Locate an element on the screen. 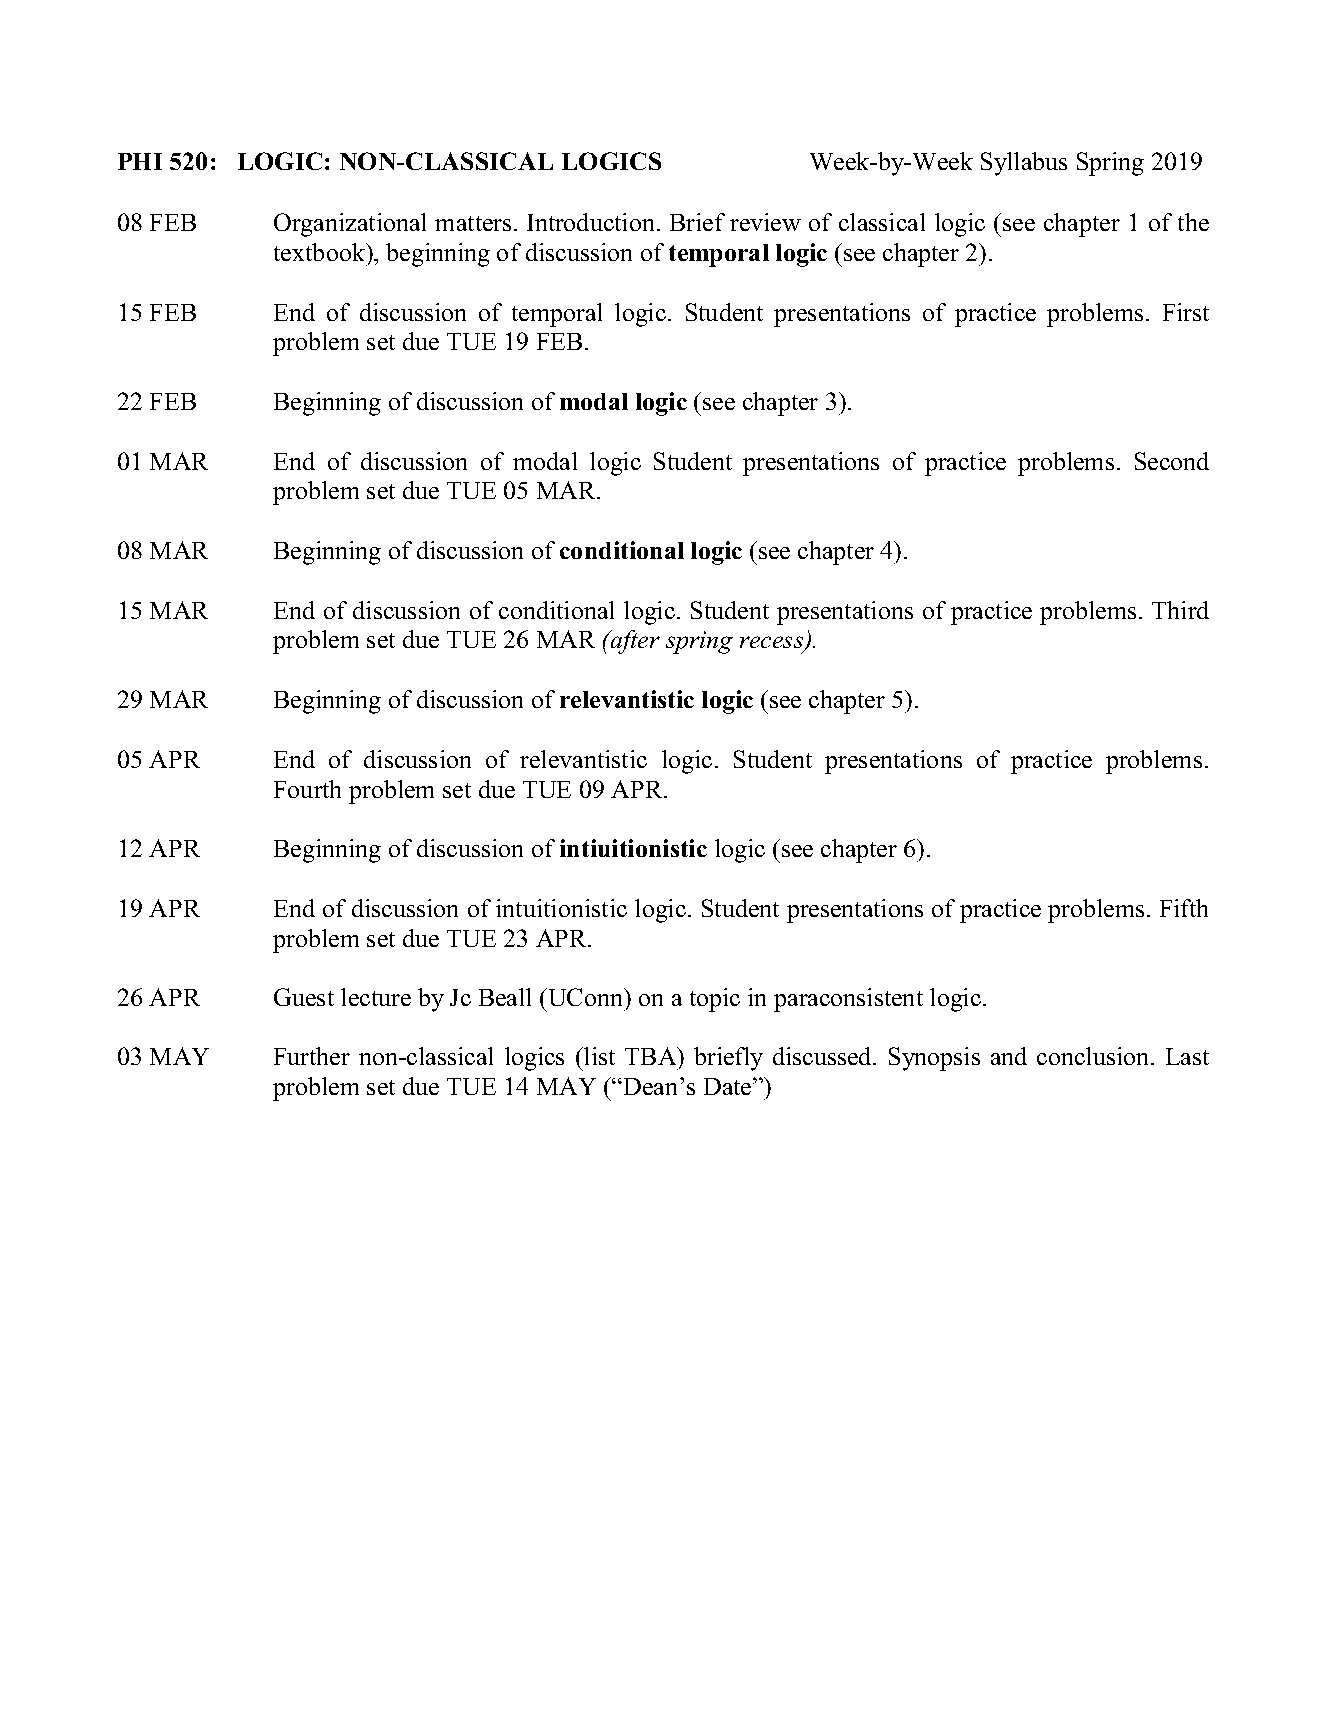 The width and height of the screenshot is (1327, 1718). Fifth is located at coordinates (1184, 908).
